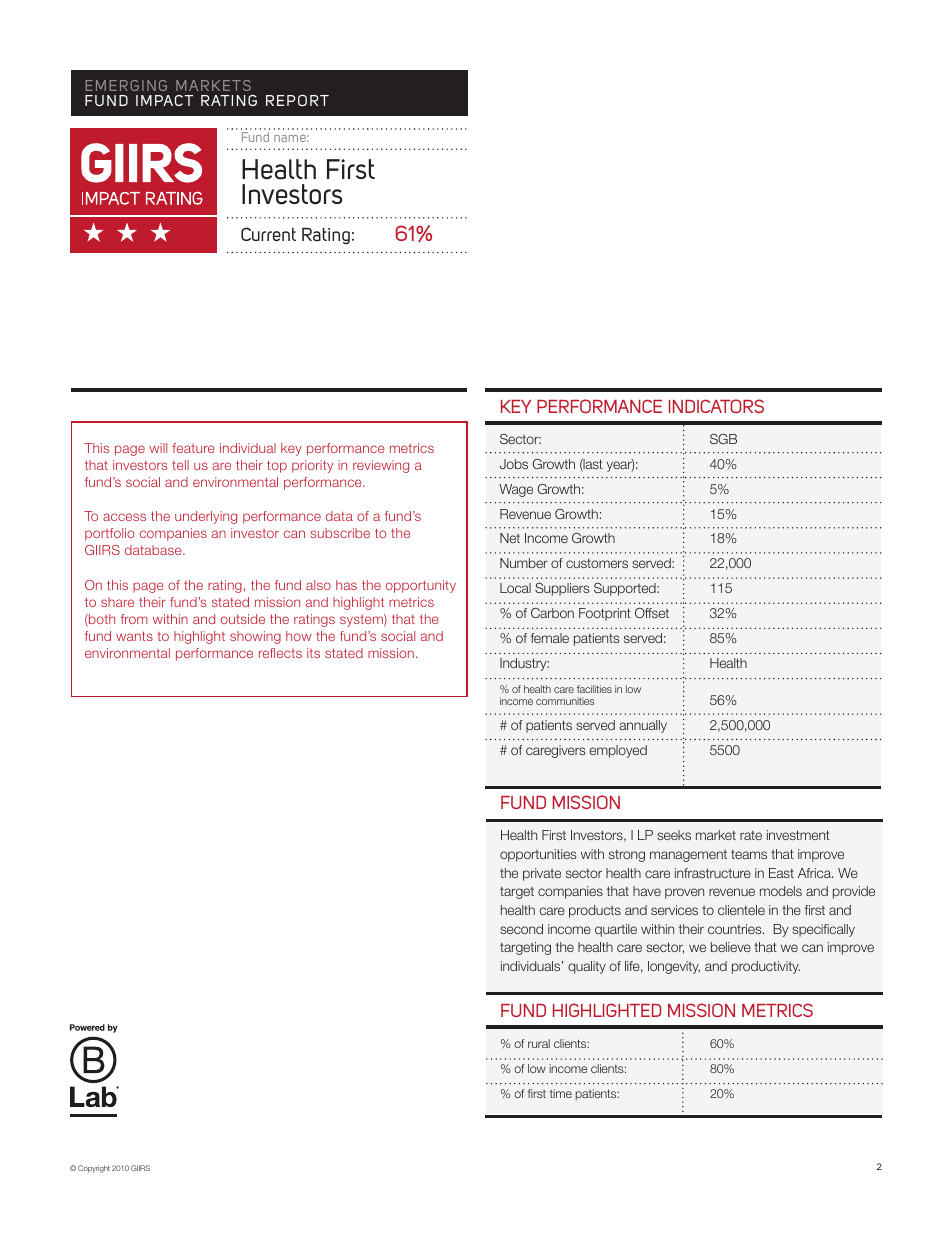 The height and width of the screenshot is (1233, 952). I want to click on Report, so click(297, 100).
